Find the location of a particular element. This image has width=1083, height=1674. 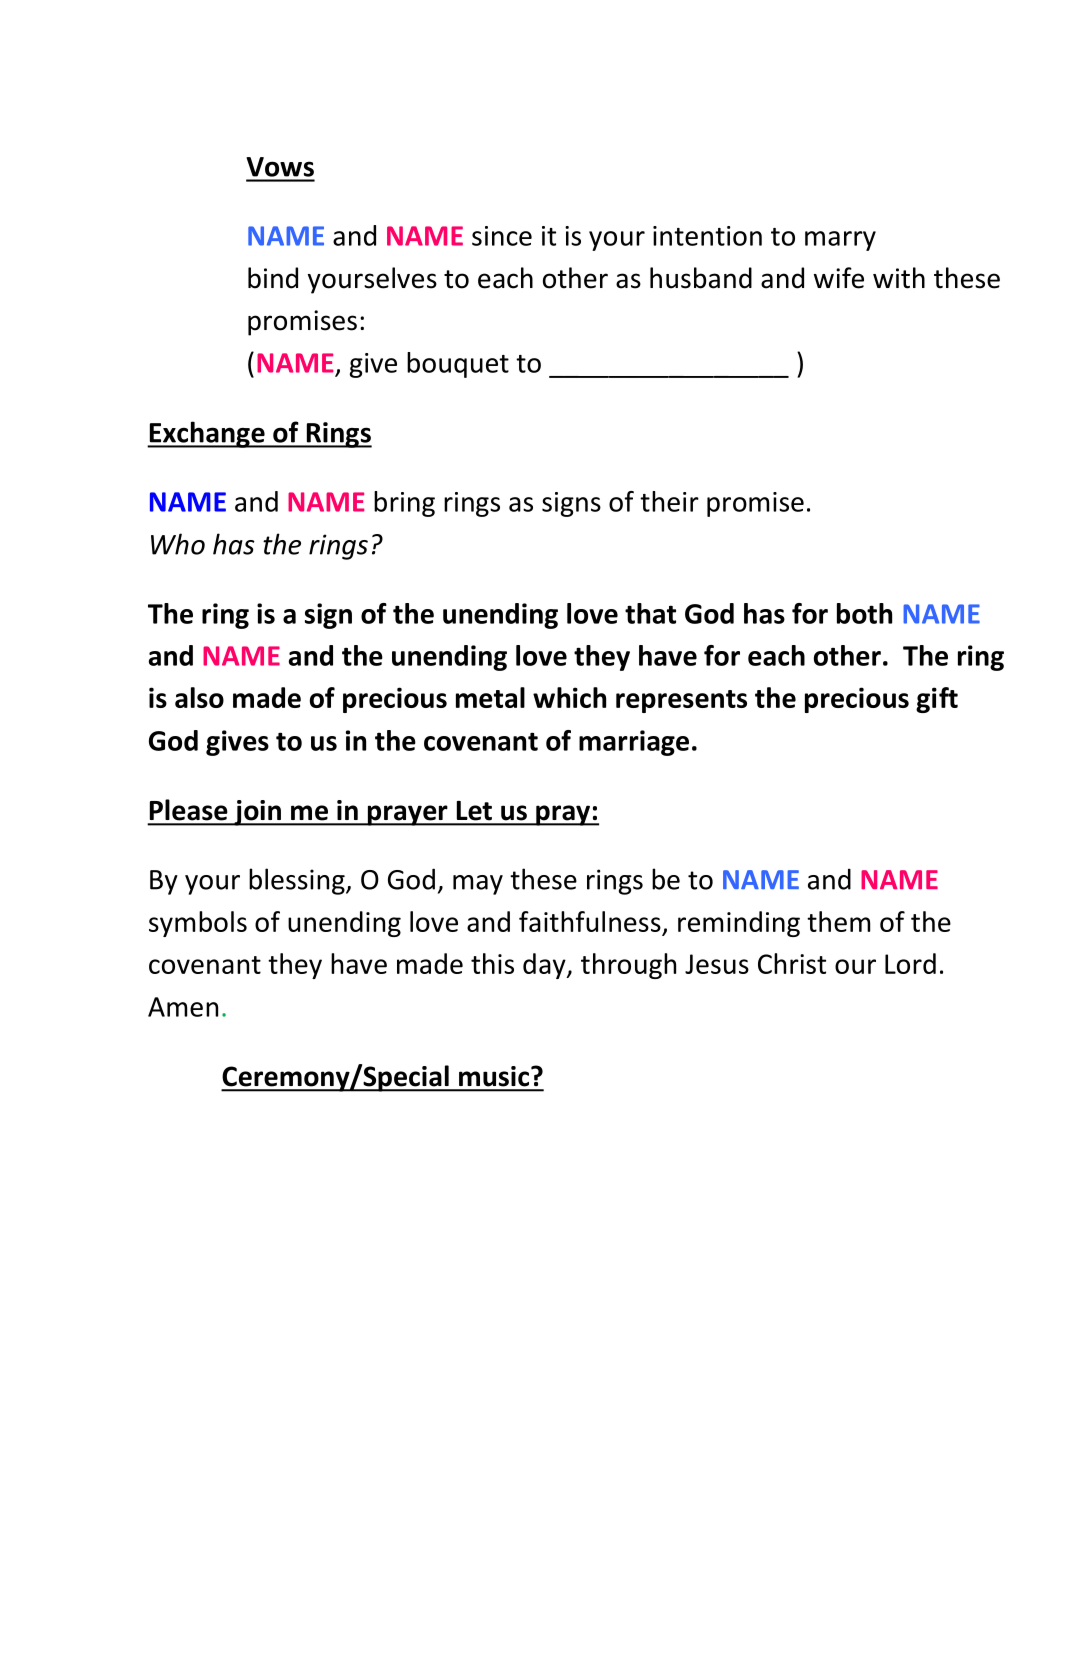

wife is located at coordinates (839, 278).
